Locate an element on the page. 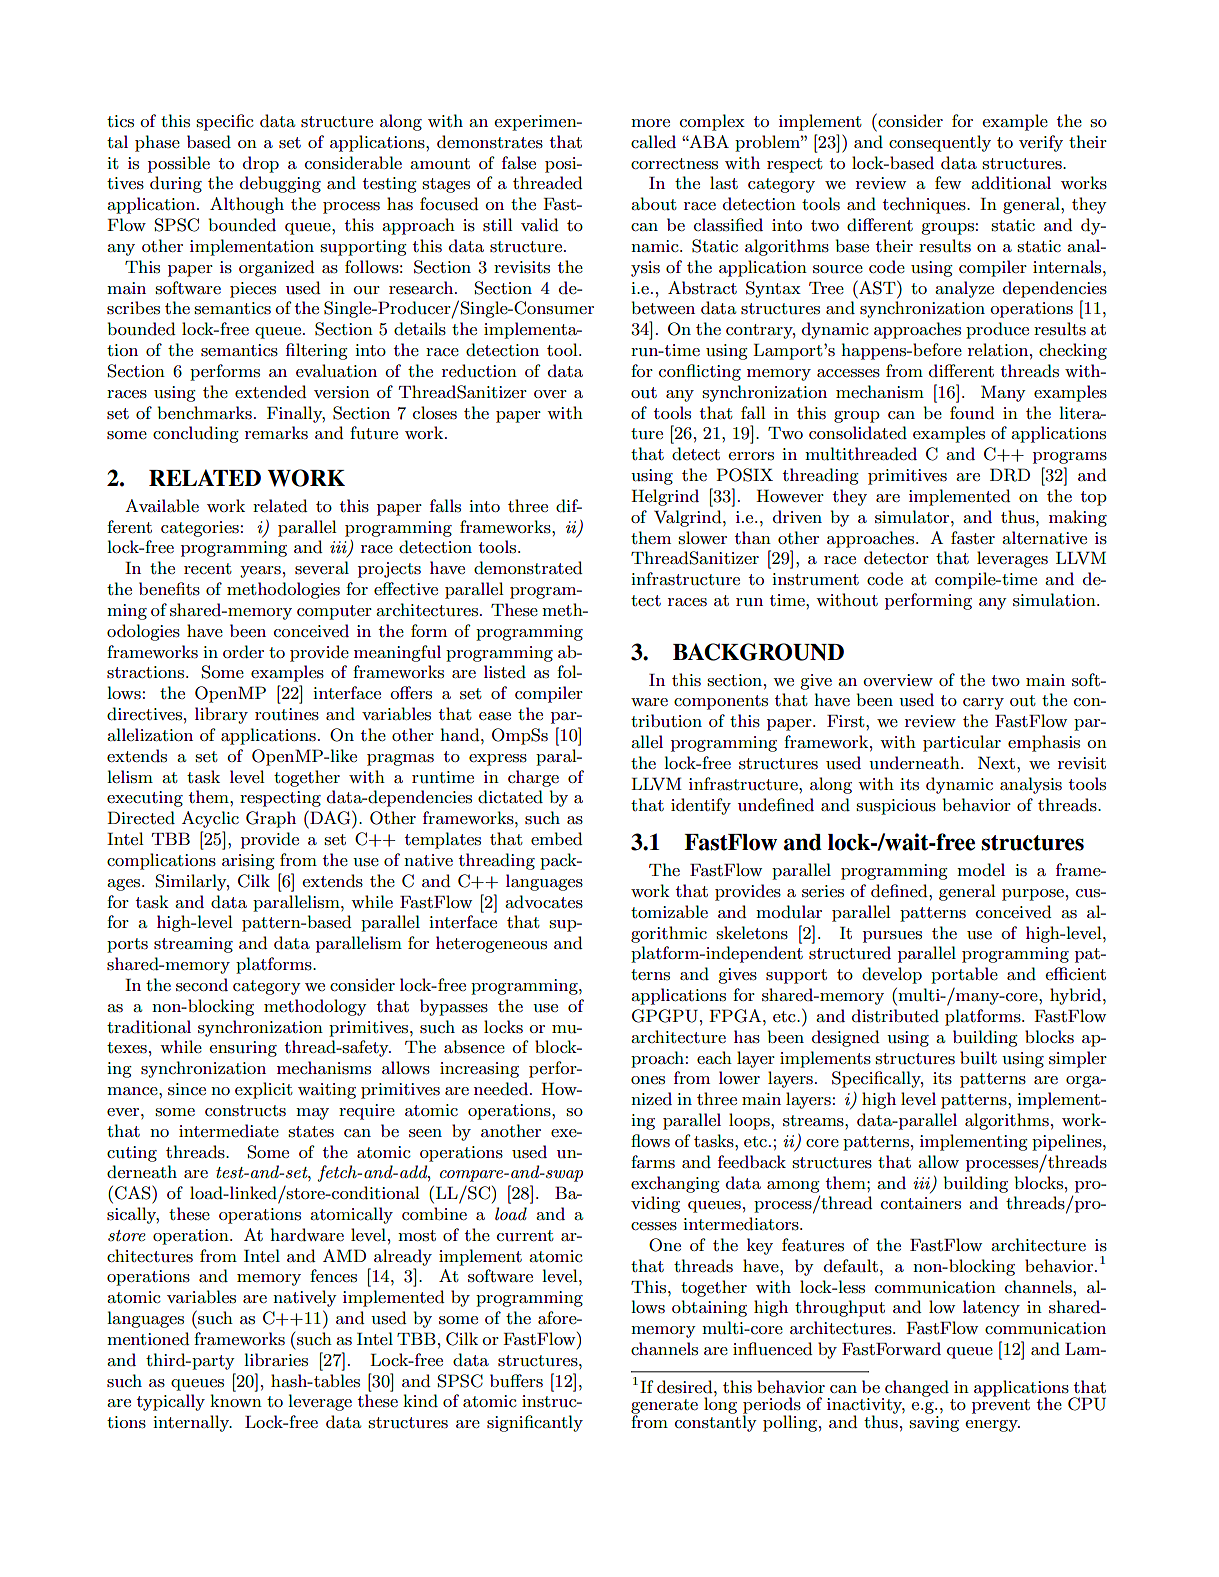 The width and height of the page is (1219, 1577). called is located at coordinates (653, 141).
